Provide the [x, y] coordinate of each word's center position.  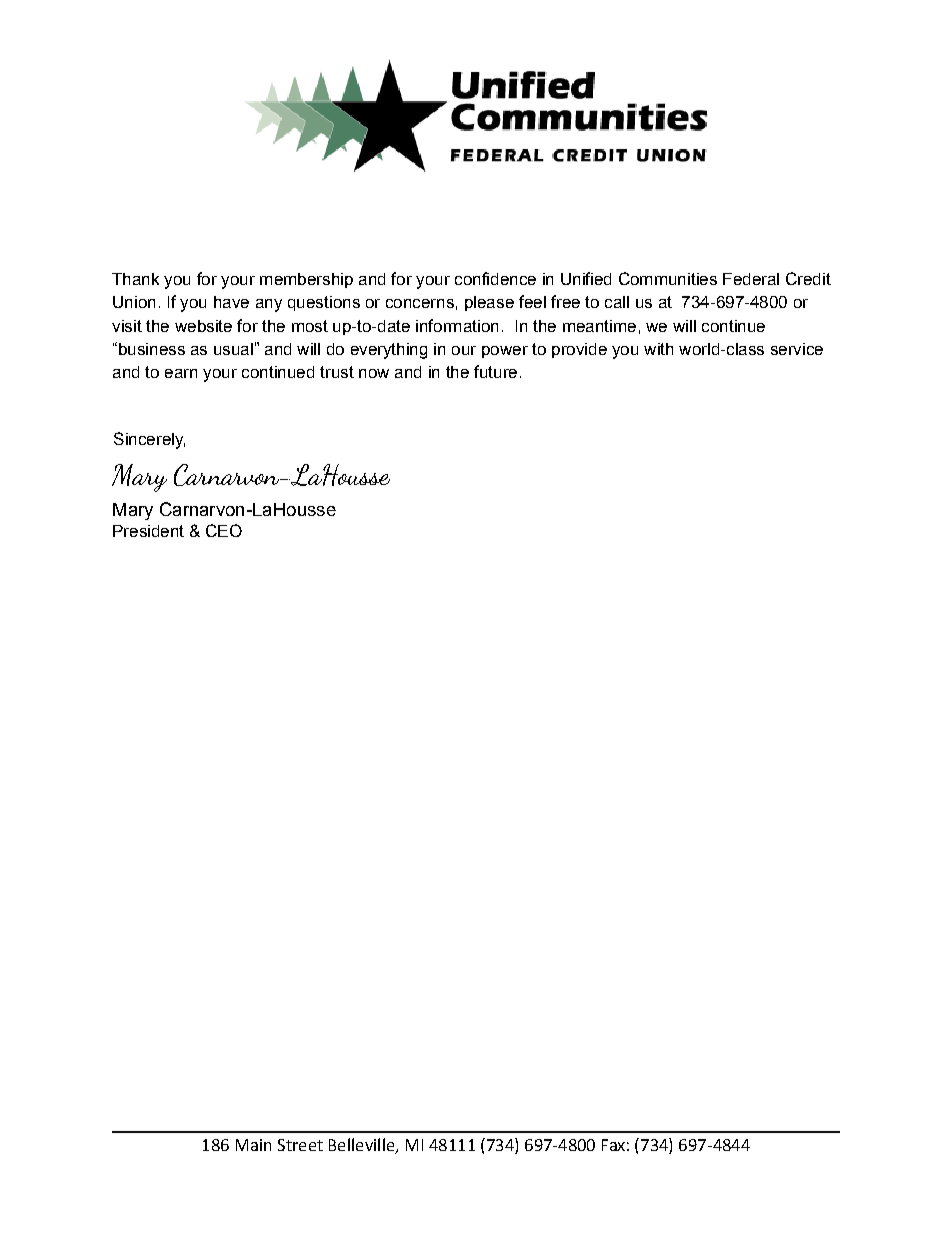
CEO [224, 530]
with [658, 349]
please [489, 303]
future [495, 371]
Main [253, 1145]
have [231, 302]
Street [300, 1145]
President [148, 531]
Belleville [363, 1145]
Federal [751, 279]
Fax [613, 1145]
